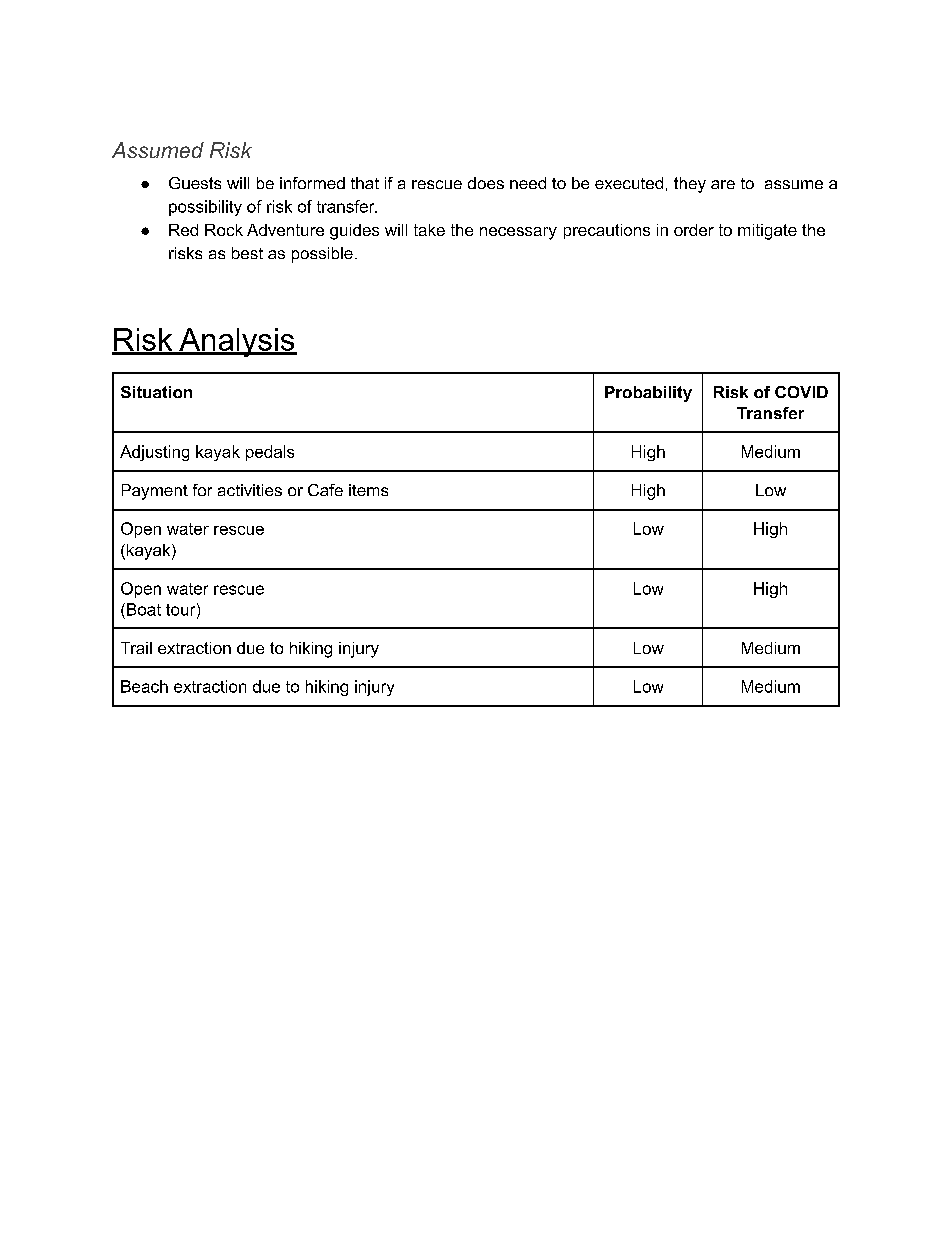 This page has height=1233, width=952. I want to click on does, so click(486, 183).
